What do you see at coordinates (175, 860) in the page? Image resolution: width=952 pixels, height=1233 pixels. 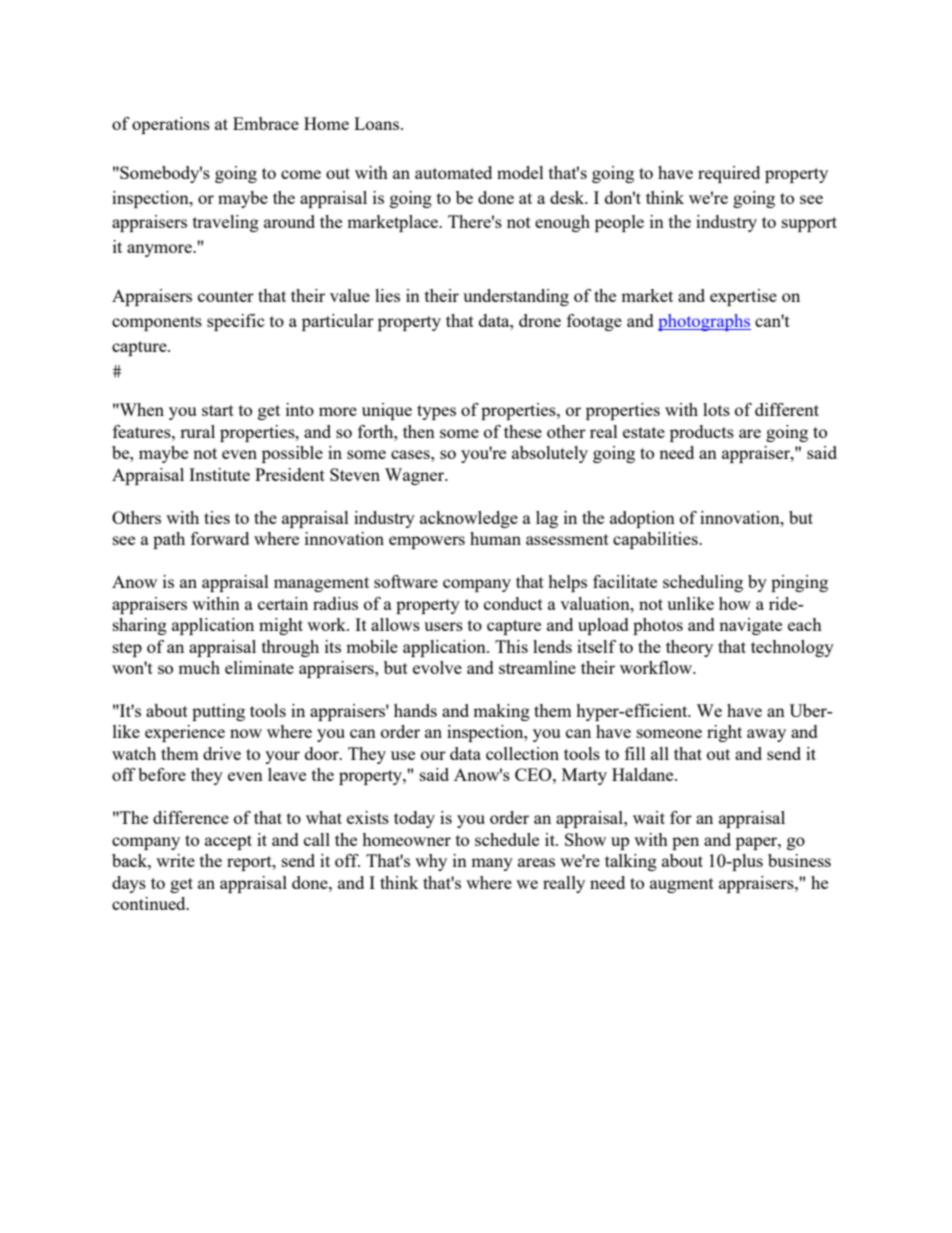 I see `write` at bounding box center [175, 860].
